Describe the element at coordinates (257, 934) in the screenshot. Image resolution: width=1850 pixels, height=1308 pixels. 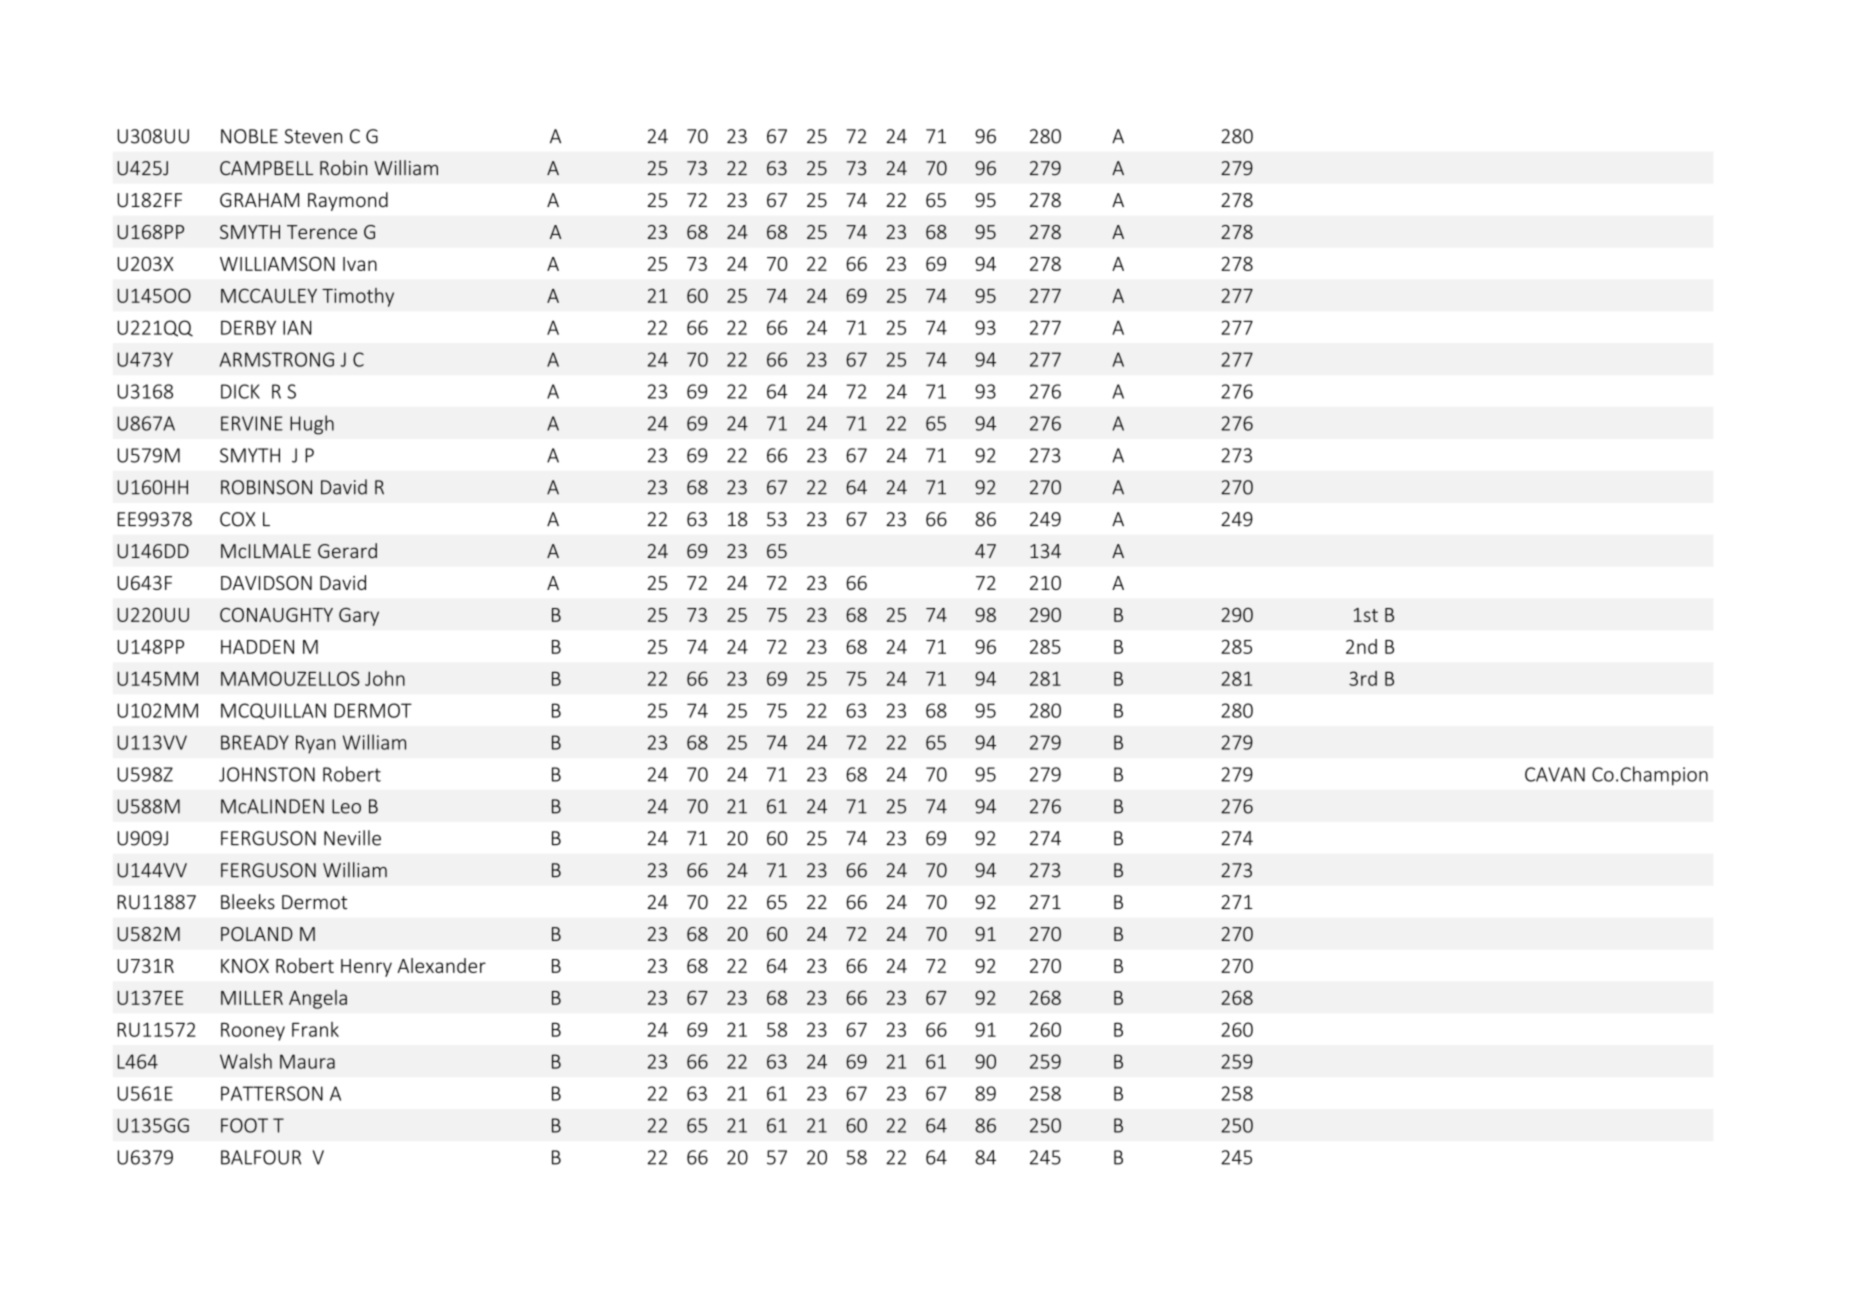
I see `POLAND` at that location.
